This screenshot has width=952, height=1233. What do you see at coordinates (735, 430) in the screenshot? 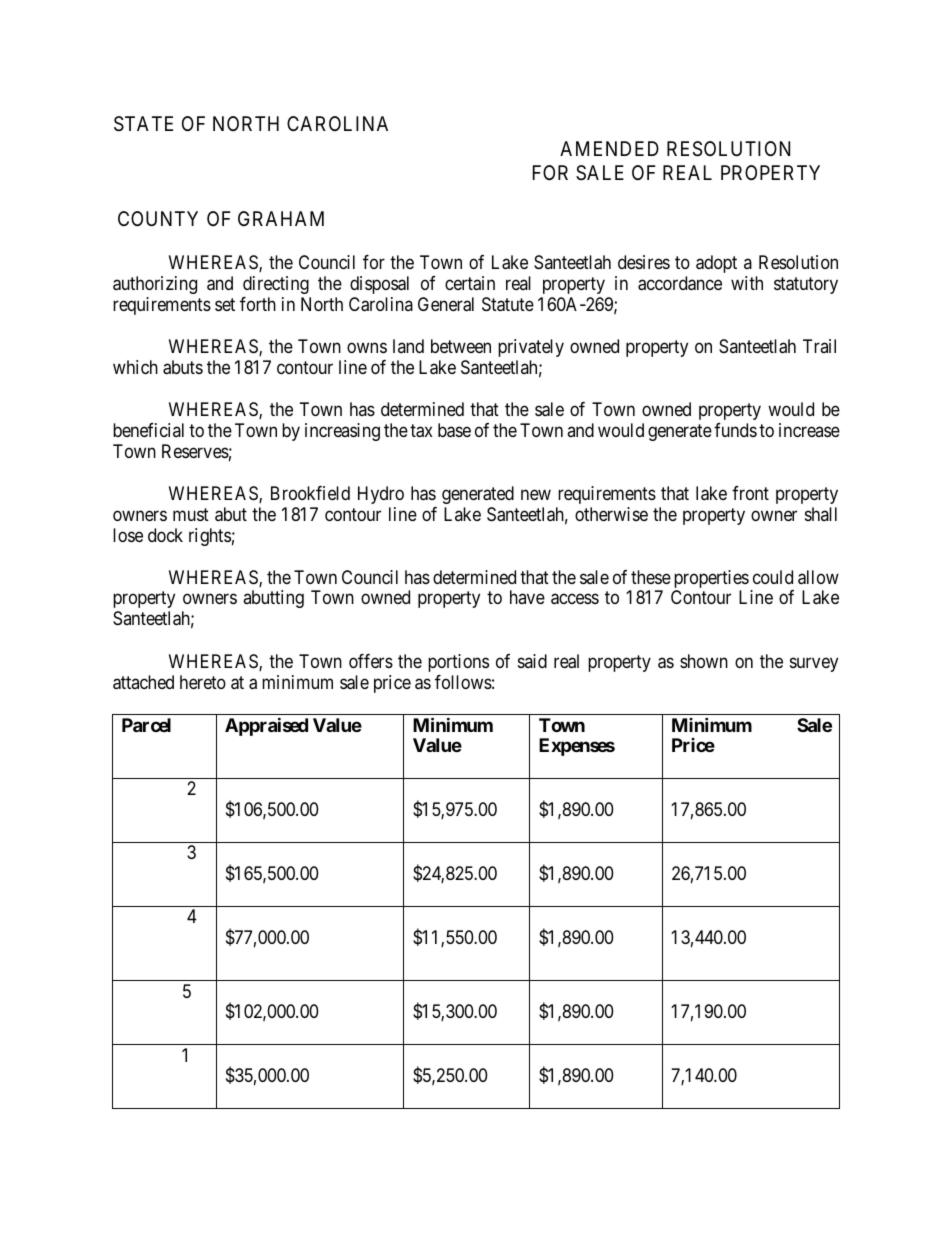
I see `funds` at bounding box center [735, 430].
